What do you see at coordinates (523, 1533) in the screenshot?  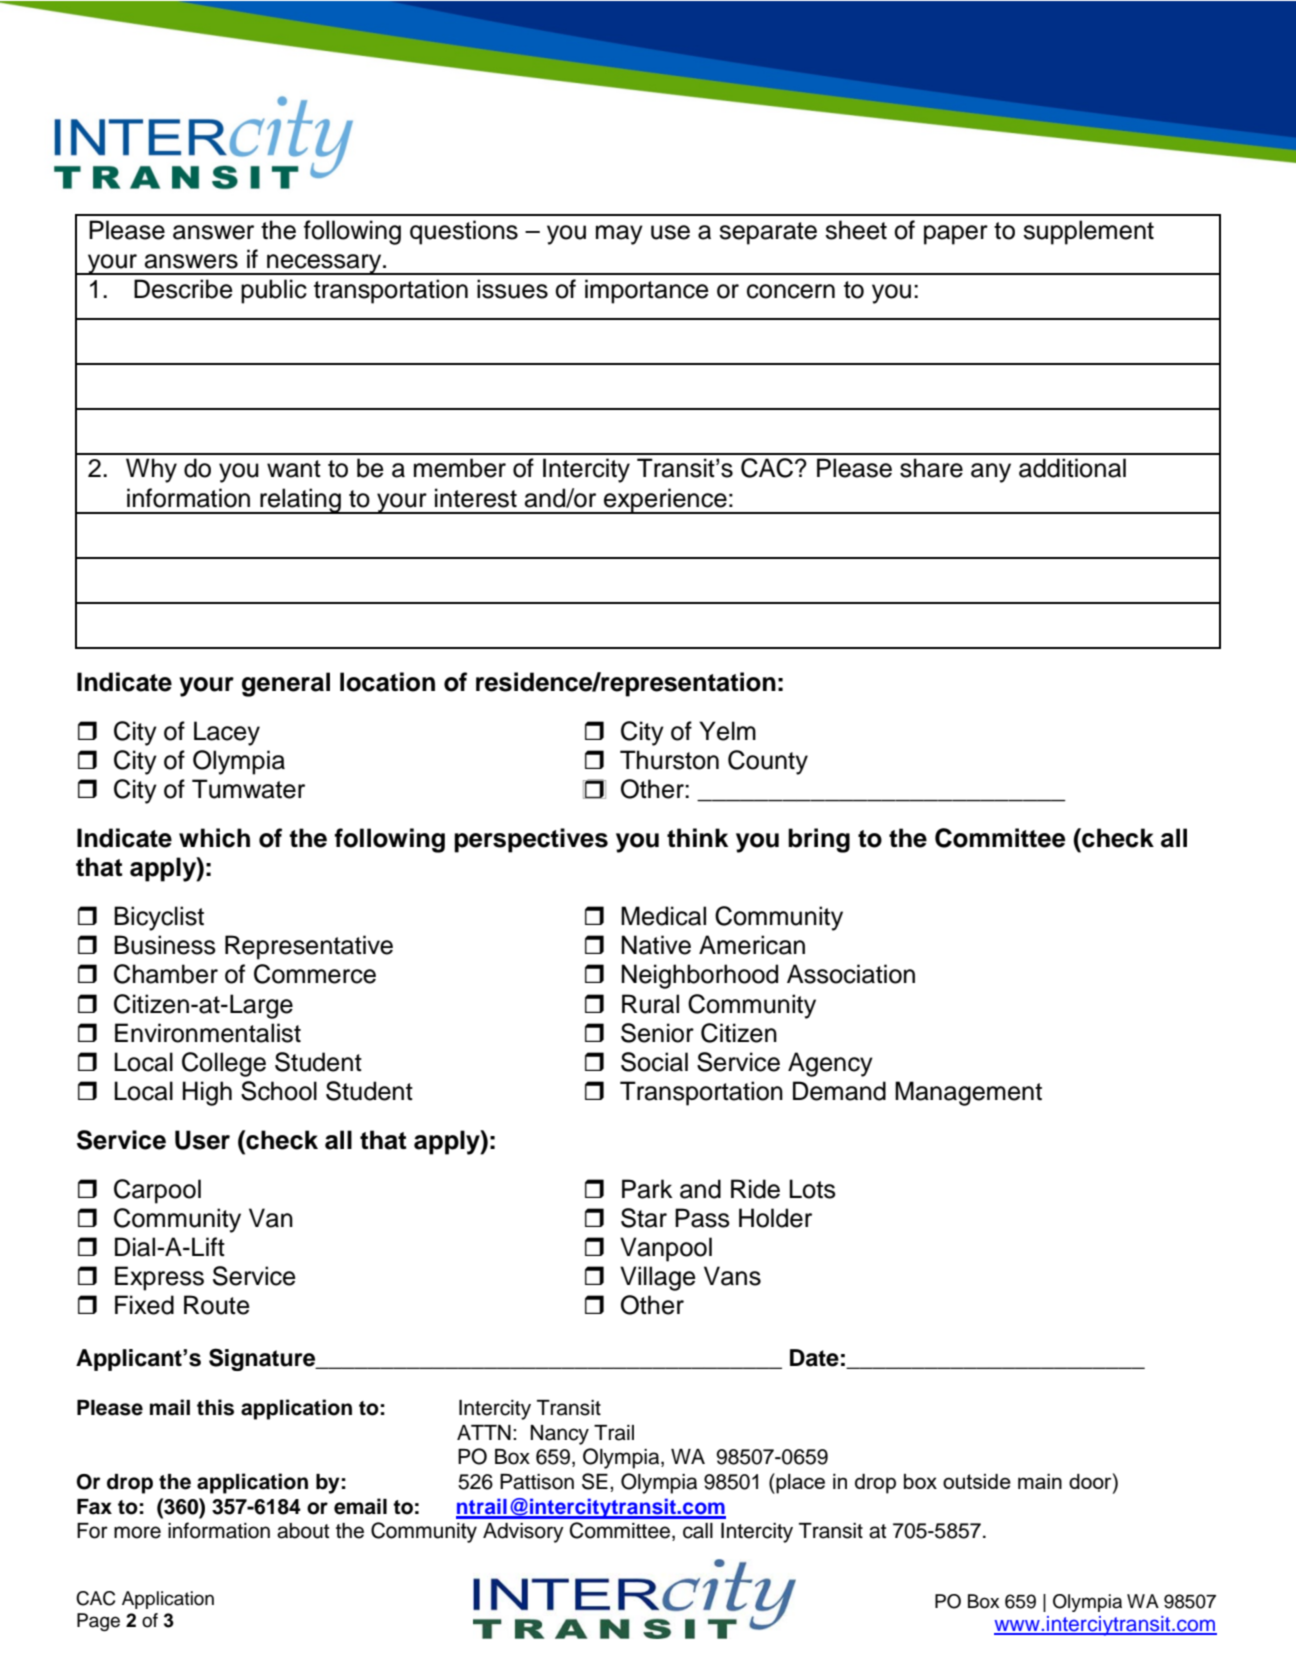 I see `Advisory` at bounding box center [523, 1533].
